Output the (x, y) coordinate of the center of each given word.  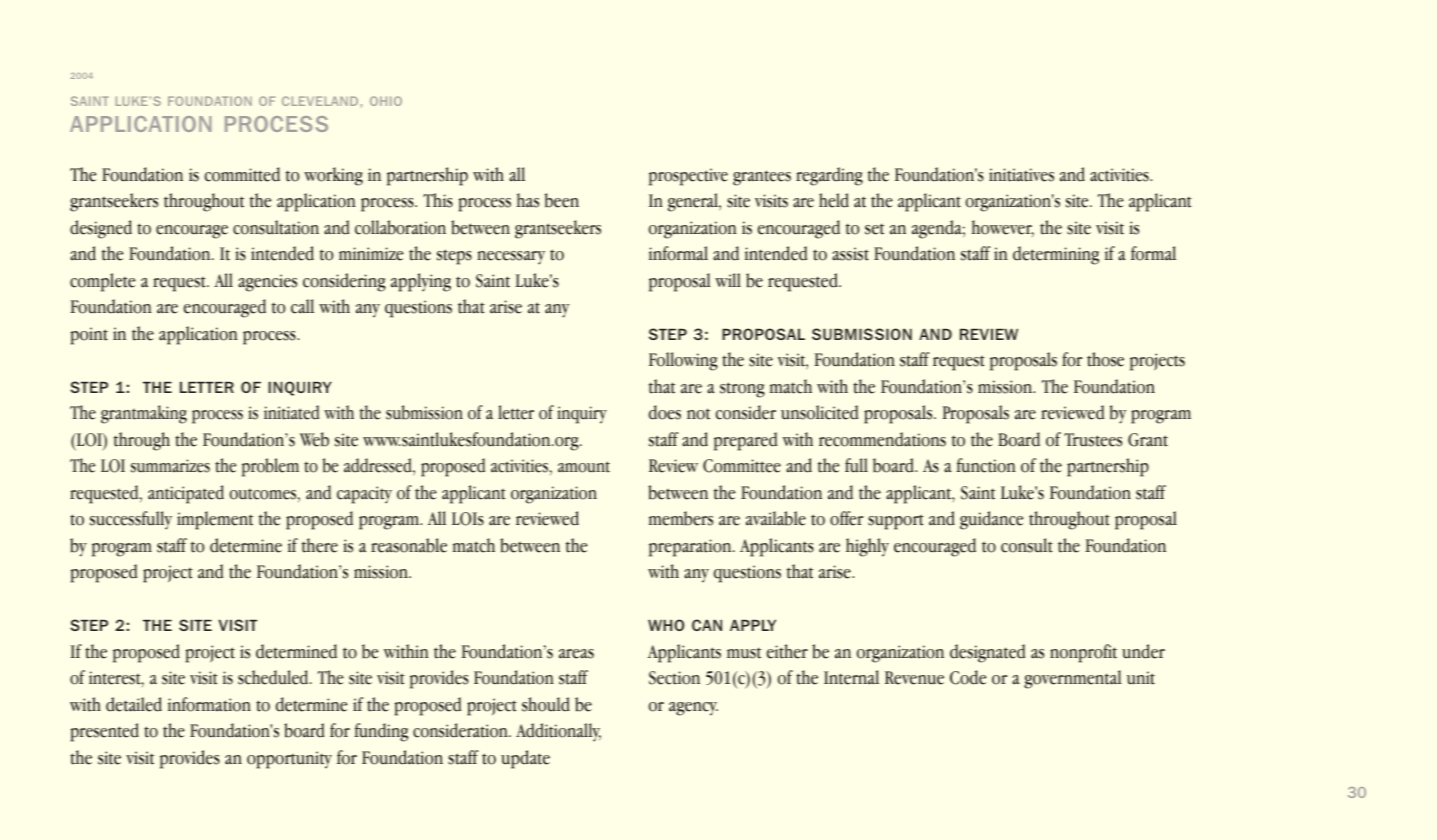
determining (1056, 255)
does (665, 412)
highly (867, 547)
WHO (666, 625)
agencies (267, 283)
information (209, 704)
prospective (688, 177)
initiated (291, 412)
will (728, 280)
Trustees (1093, 440)
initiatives (1021, 175)
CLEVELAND (321, 101)
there (320, 545)
